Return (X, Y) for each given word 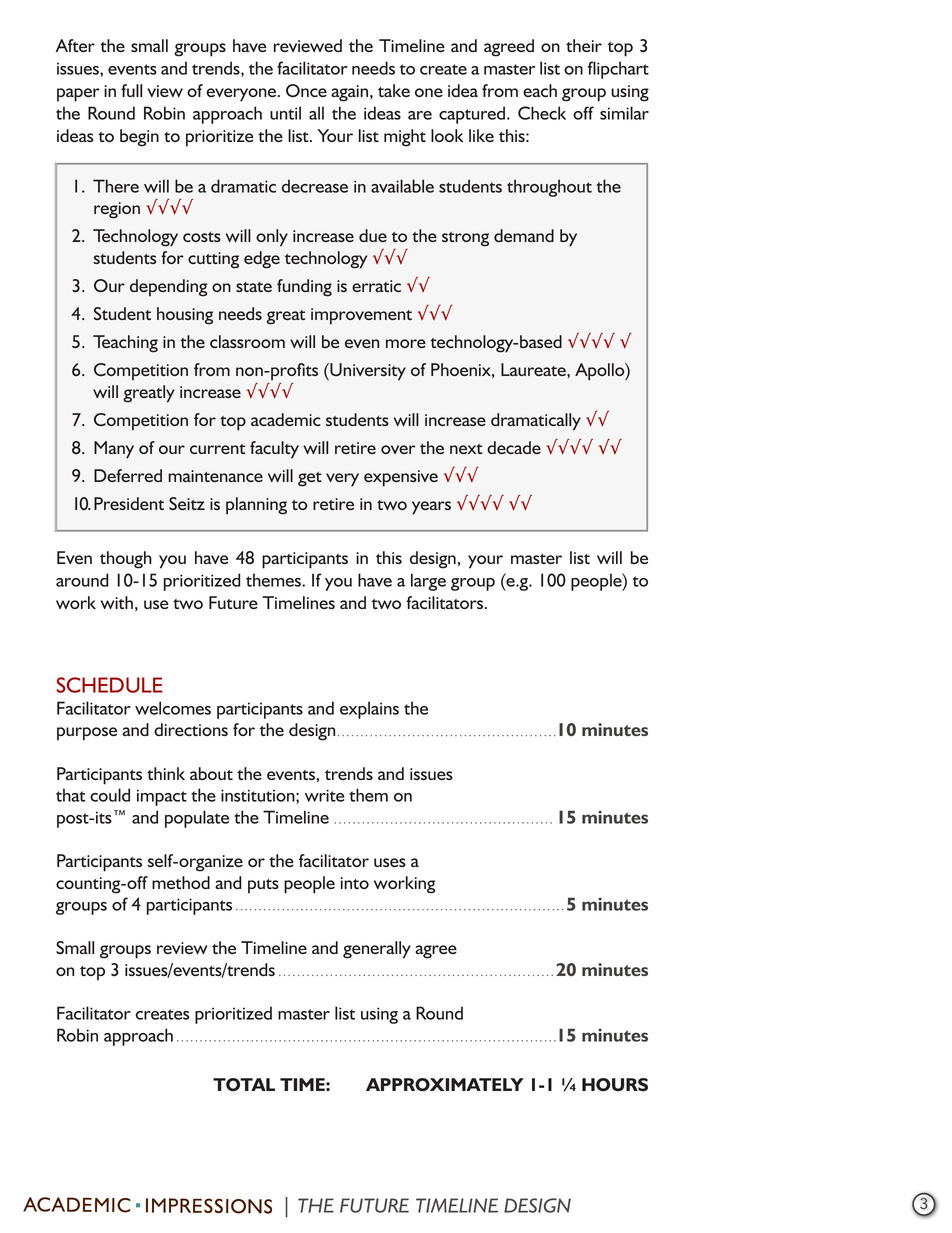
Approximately (445, 1085)
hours (615, 1085)
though (126, 560)
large (428, 582)
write (324, 795)
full (131, 90)
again (351, 93)
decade (514, 447)
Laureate (534, 369)
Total (244, 1085)
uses (390, 862)
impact (162, 797)
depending (168, 288)
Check (542, 113)
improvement (361, 316)
